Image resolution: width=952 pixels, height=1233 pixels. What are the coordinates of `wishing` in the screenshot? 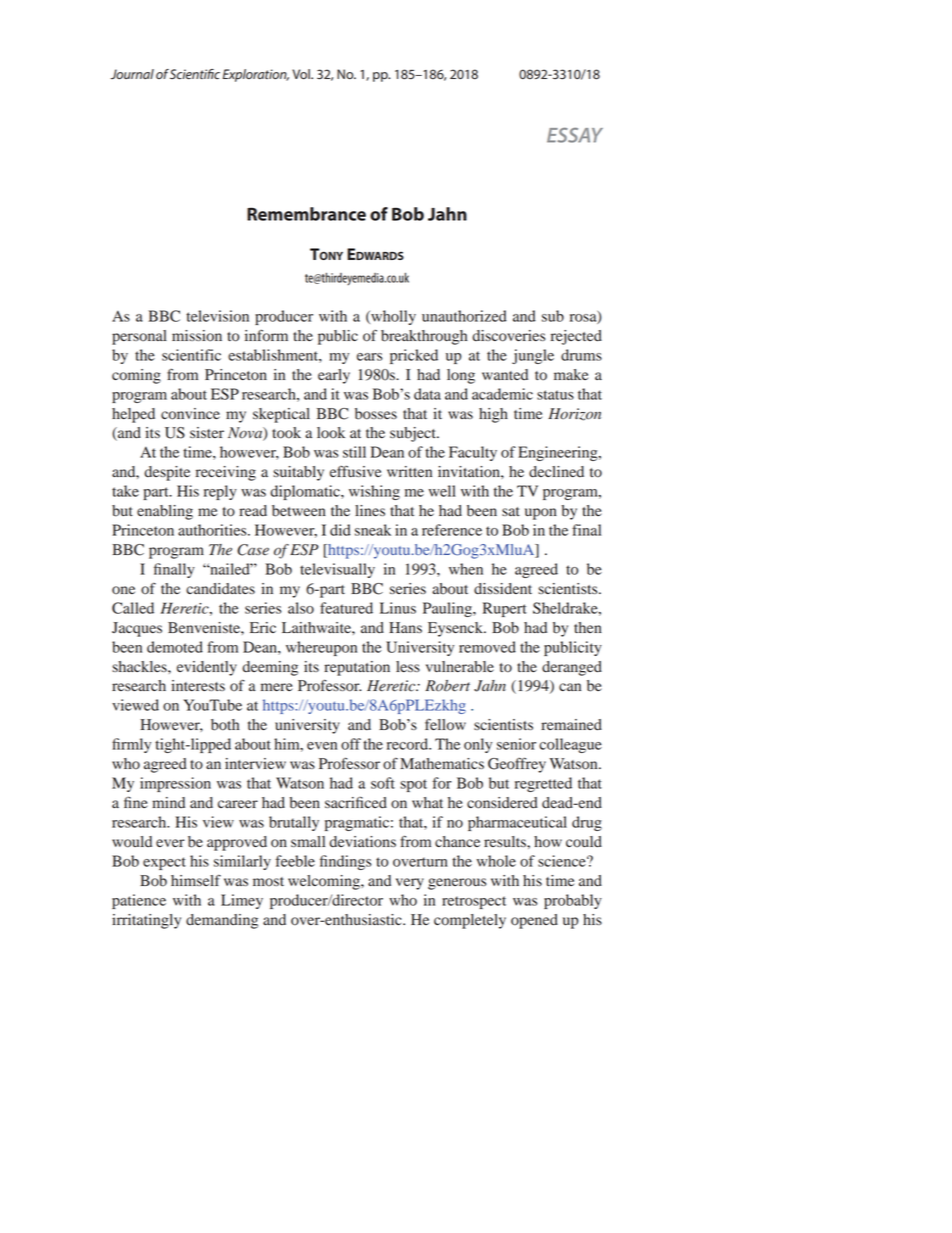 It's located at (374, 492).
